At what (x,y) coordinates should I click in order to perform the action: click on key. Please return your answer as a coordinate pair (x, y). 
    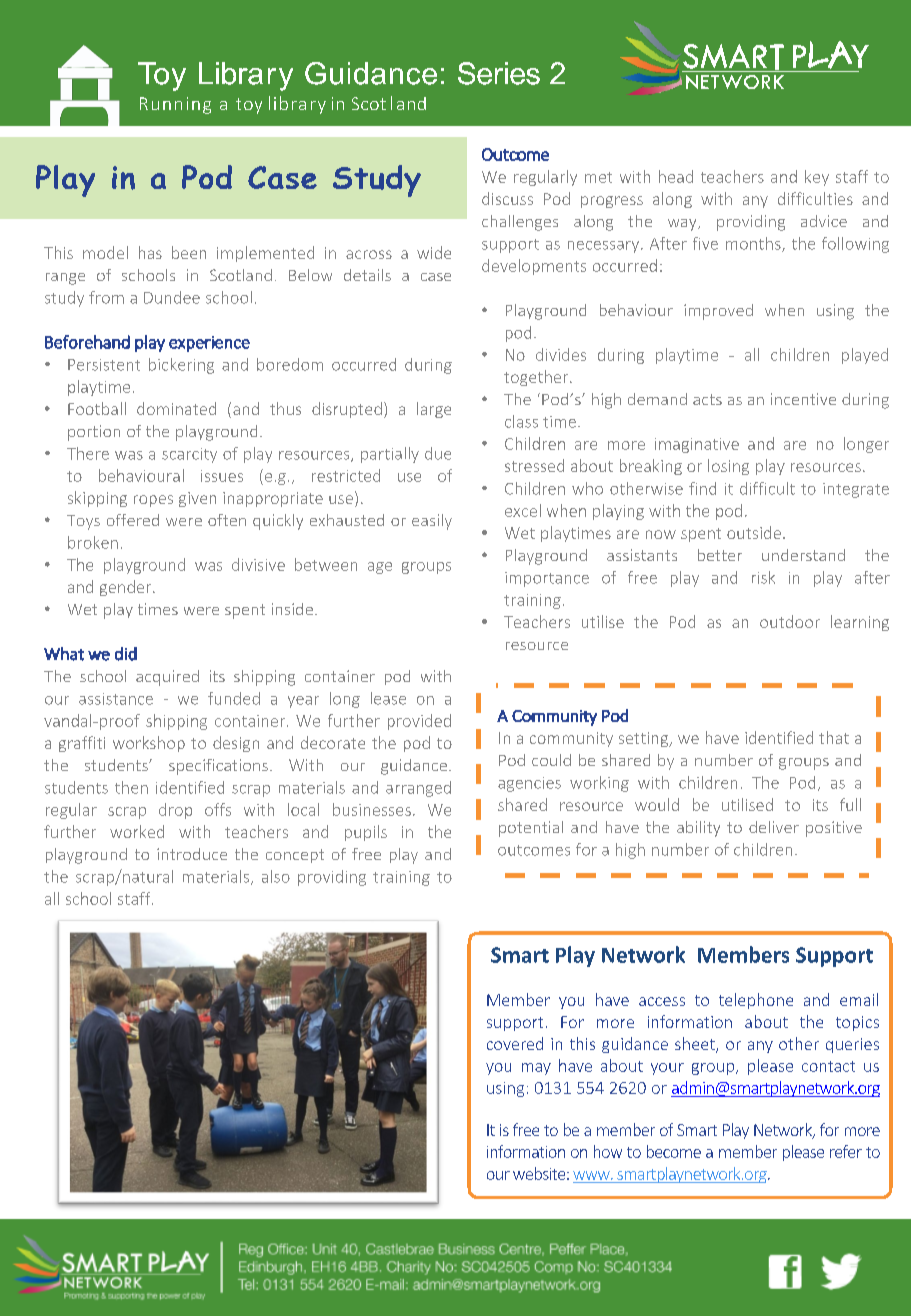
    Looking at the image, I should click on (817, 178).
